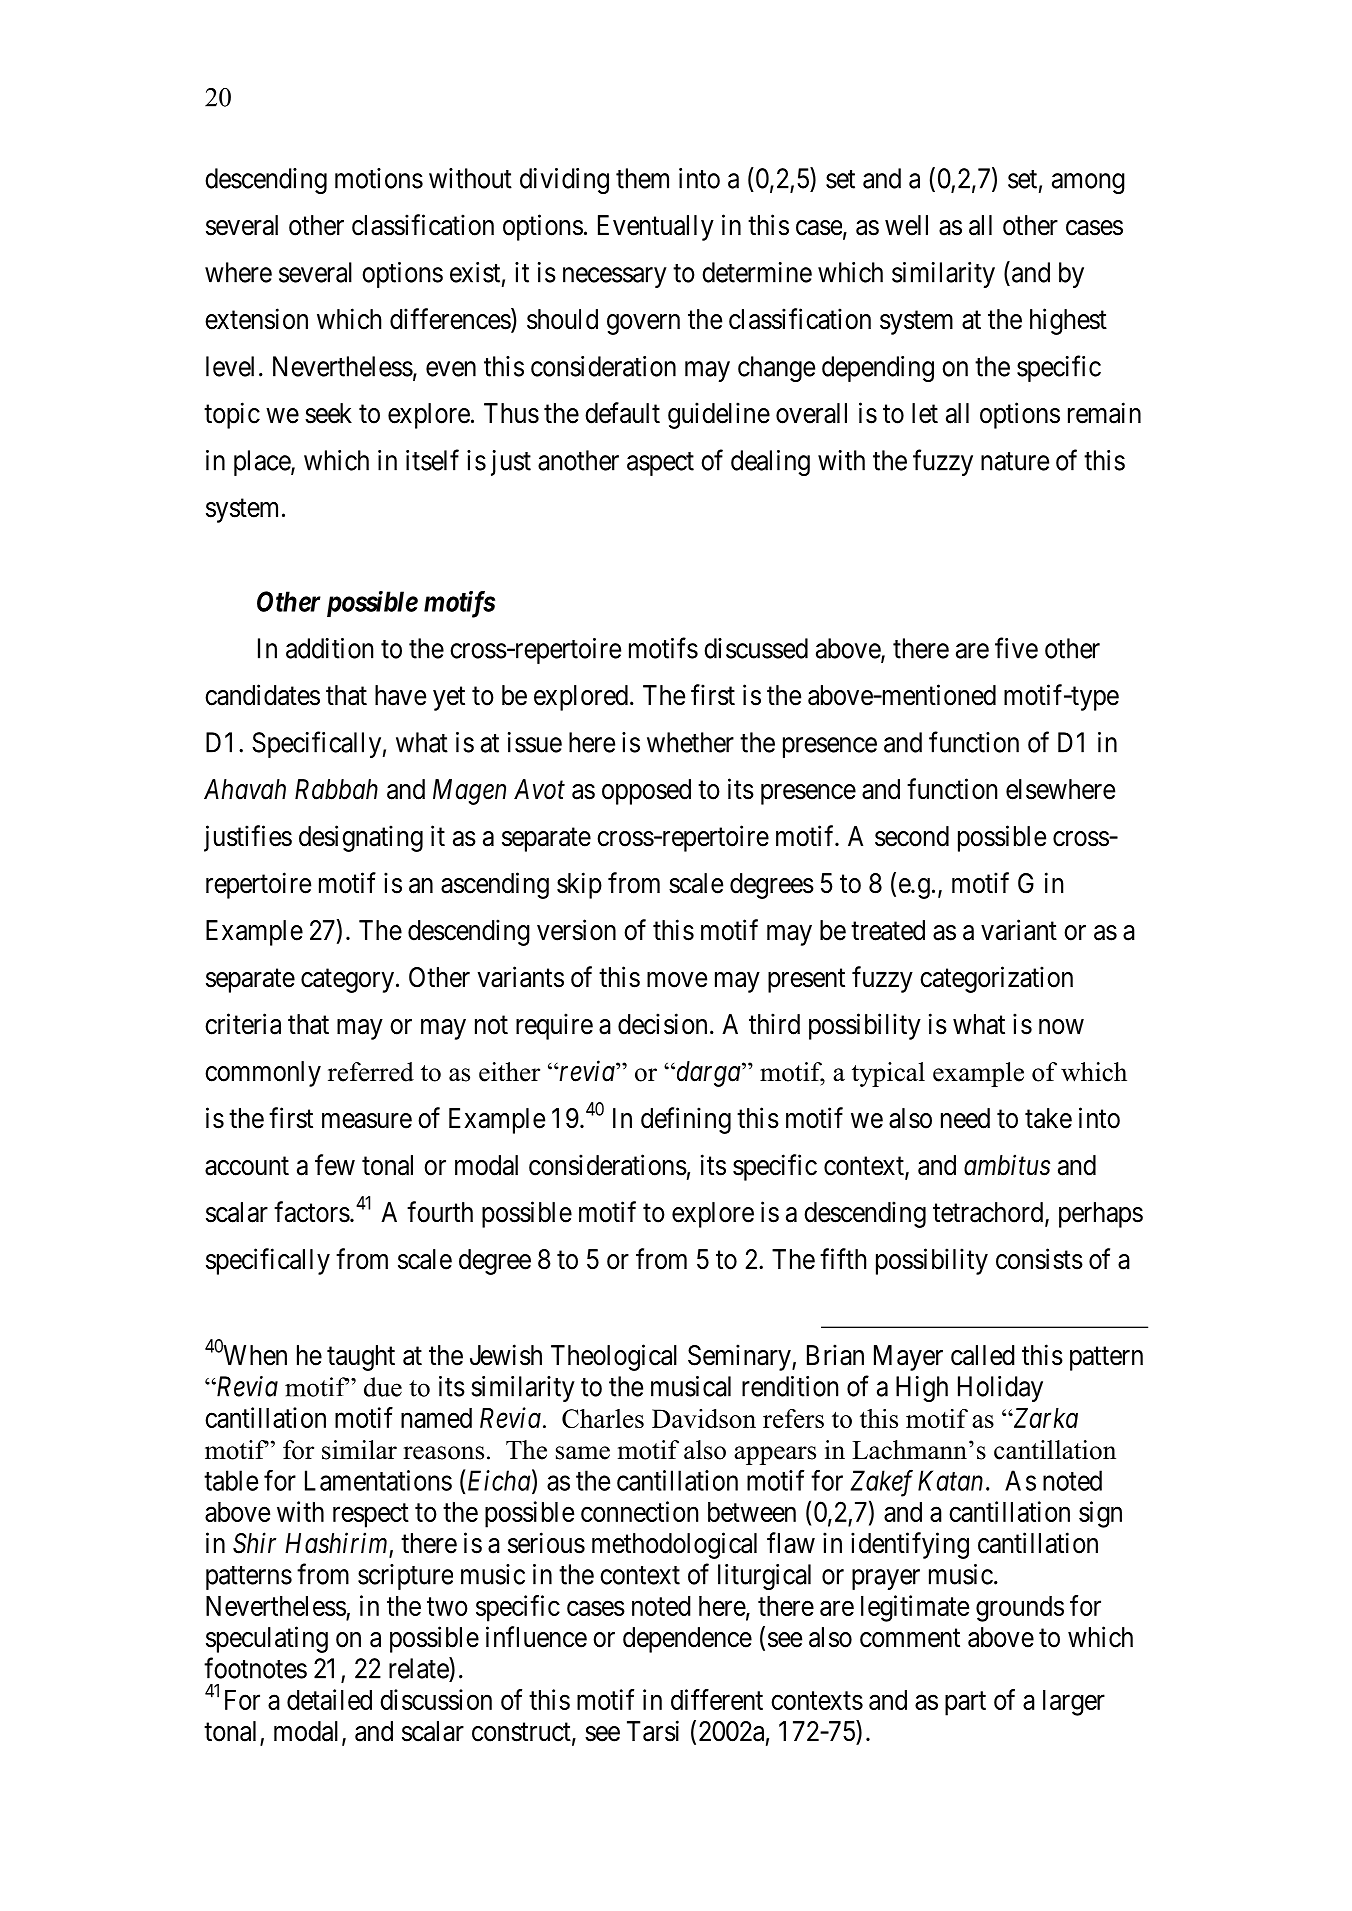 This page has height=1911, width=1352. I want to click on move, so click(677, 980).
